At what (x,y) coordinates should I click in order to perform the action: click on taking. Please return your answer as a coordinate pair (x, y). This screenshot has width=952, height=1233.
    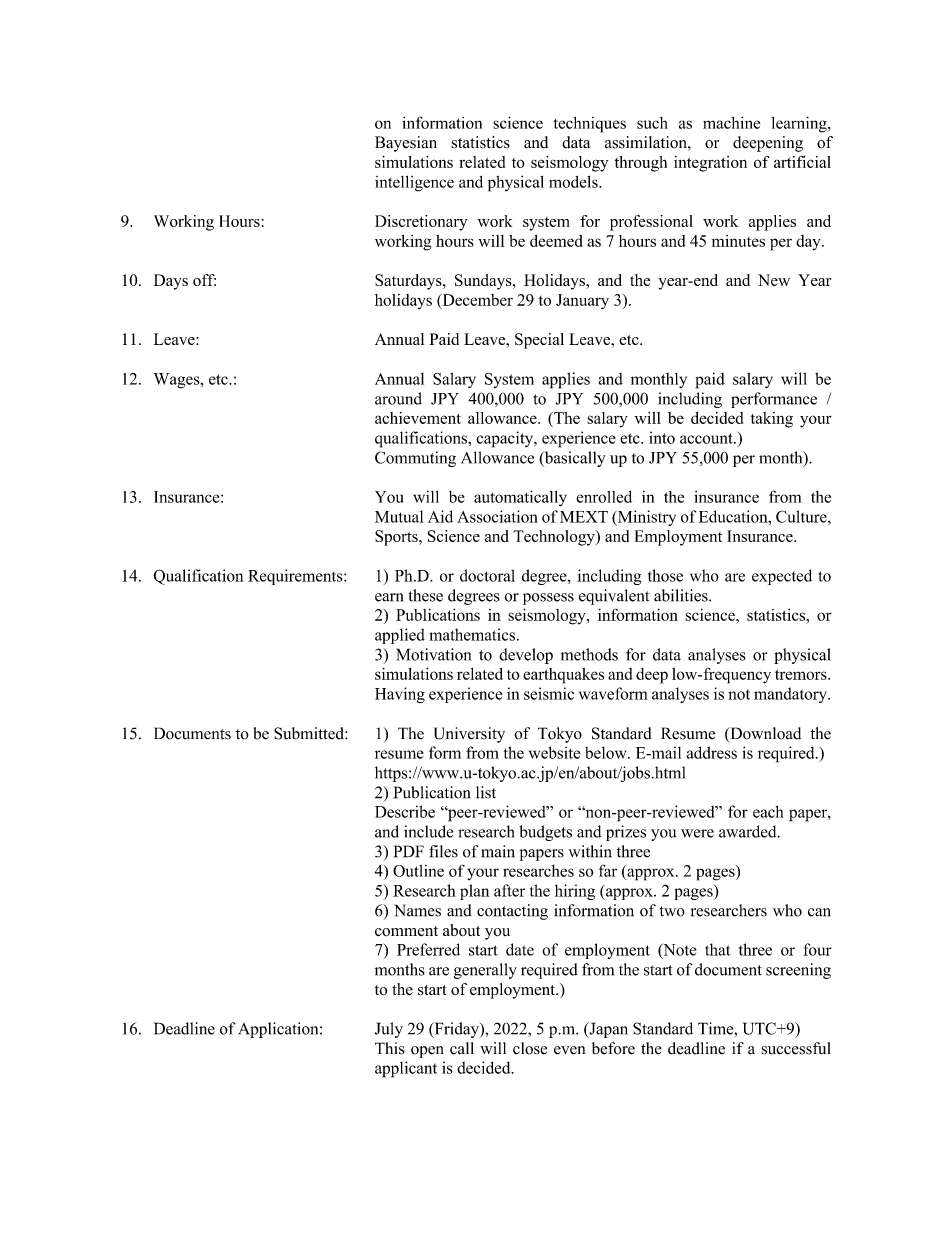
    Looking at the image, I should click on (772, 420).
